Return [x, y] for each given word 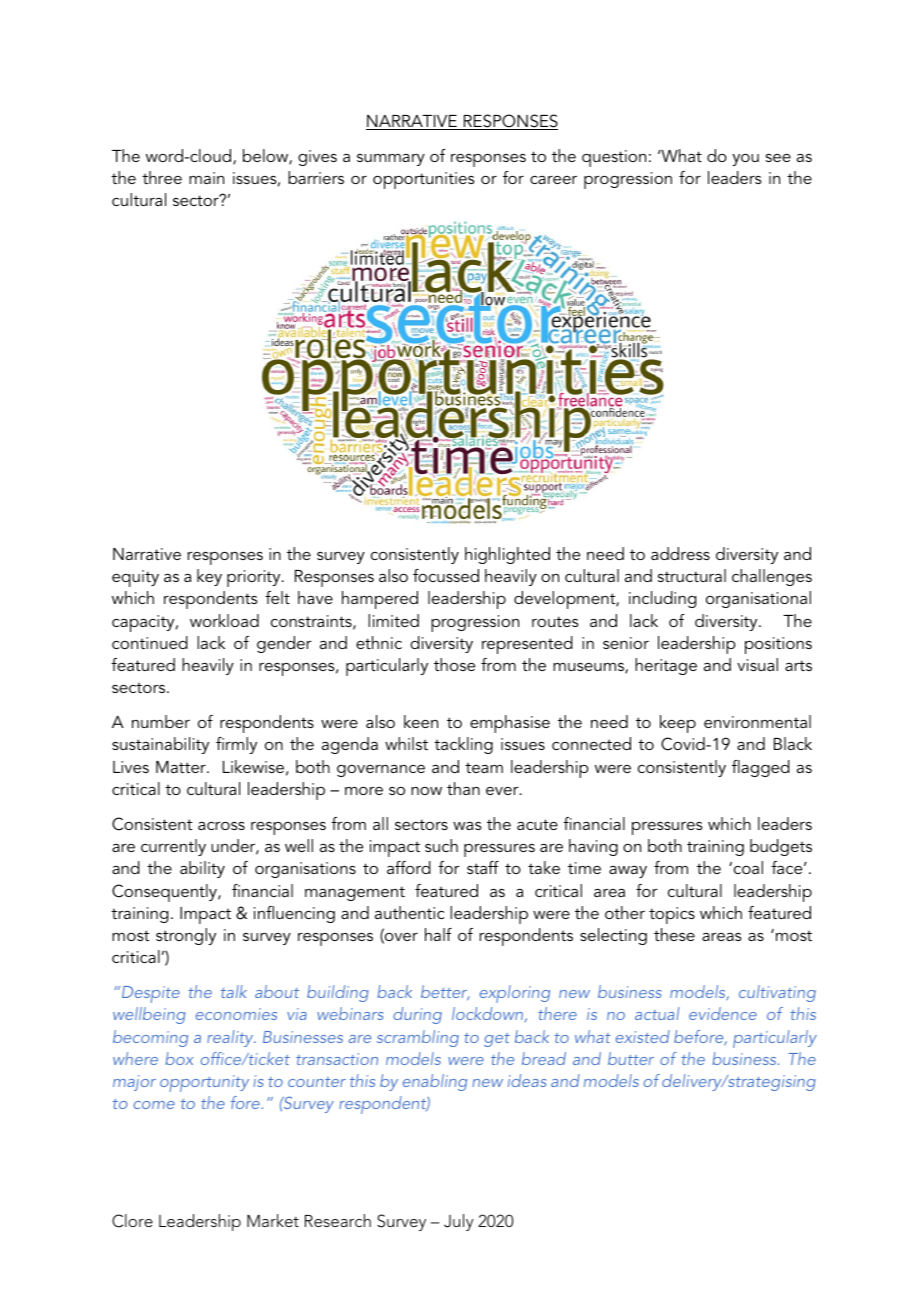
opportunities [424, 180]
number [161, 721]
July [459, 1222]
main [206, 178]
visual [757, 664]
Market [273, 1220]
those [454, 664]
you [745, 160]
